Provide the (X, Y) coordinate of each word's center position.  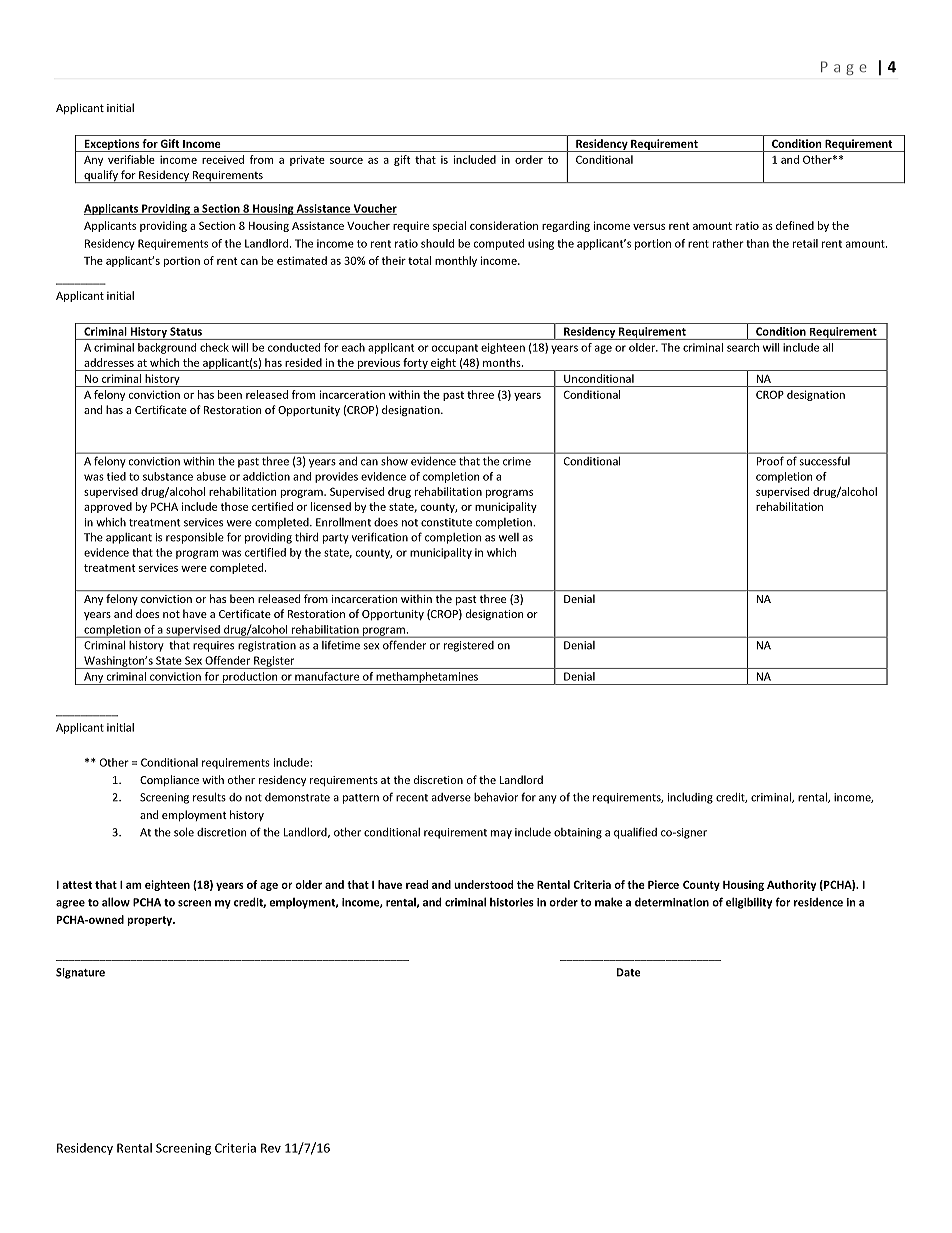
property (151, 921)
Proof (770, 461)
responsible (195, 538)
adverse (451, 797)
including (690, 798)
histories (512, 902)
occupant (455, 349)
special (449, 226)
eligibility (749, 903)
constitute (446, 522)
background (167, 348)
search (743, 347)
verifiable (131, 159)
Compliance (169, 780)
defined (795, 225)
